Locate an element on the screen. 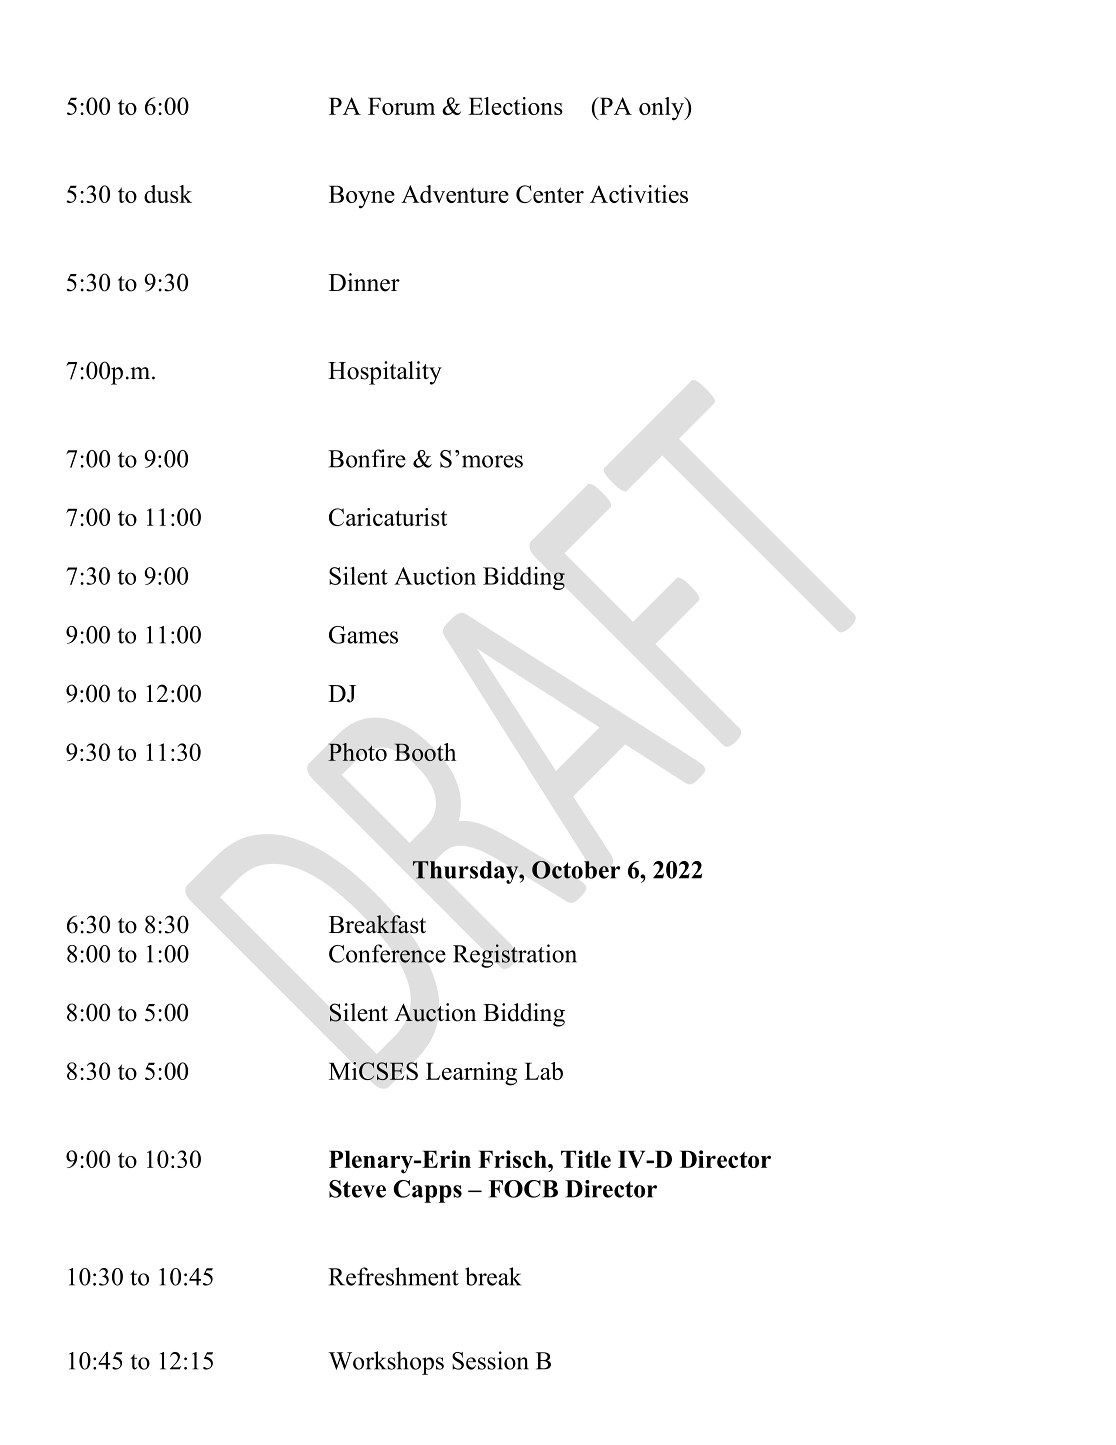  Booth is located at coordinates (425, 752).
